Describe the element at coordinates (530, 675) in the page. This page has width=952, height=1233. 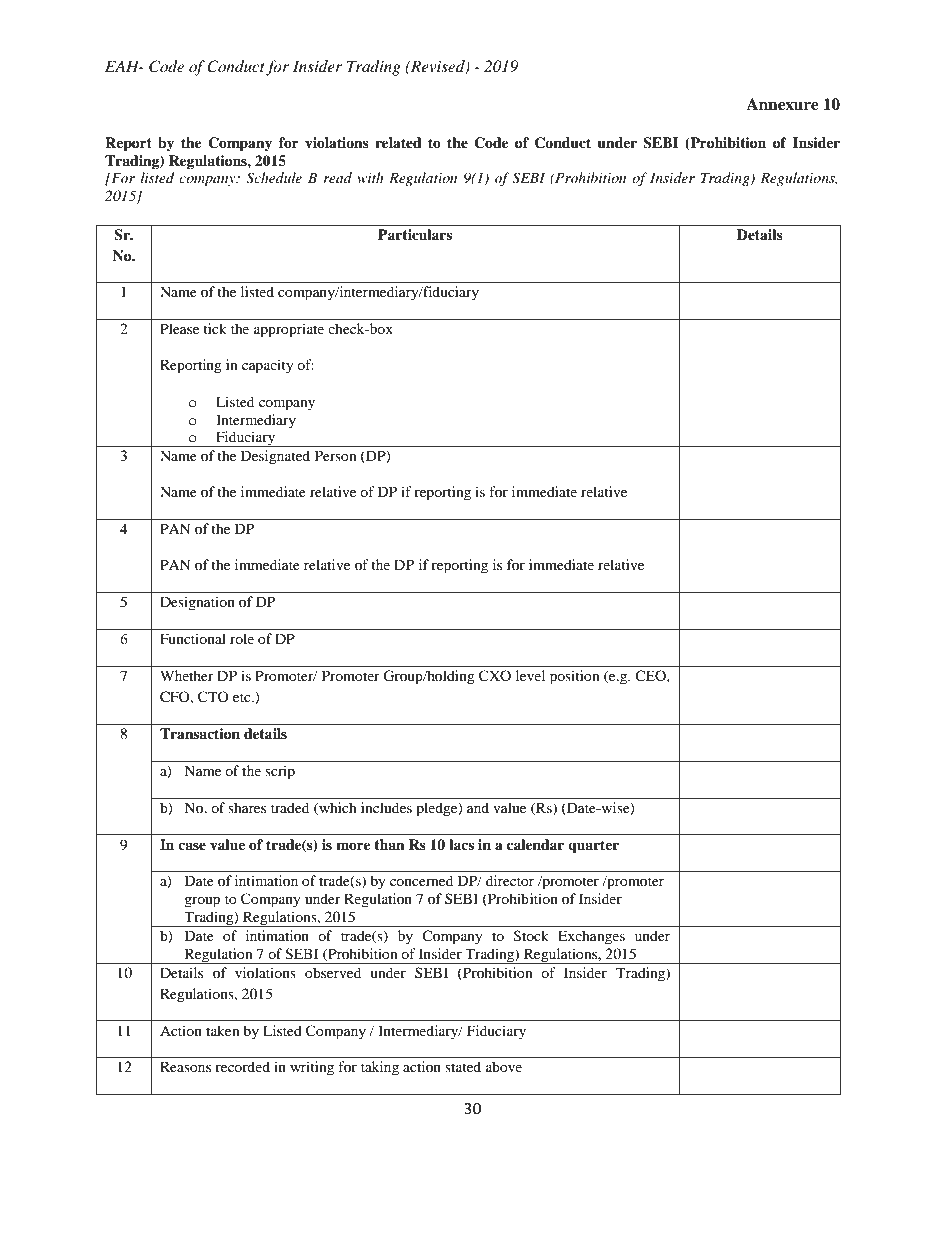
I see `level` at that location.
